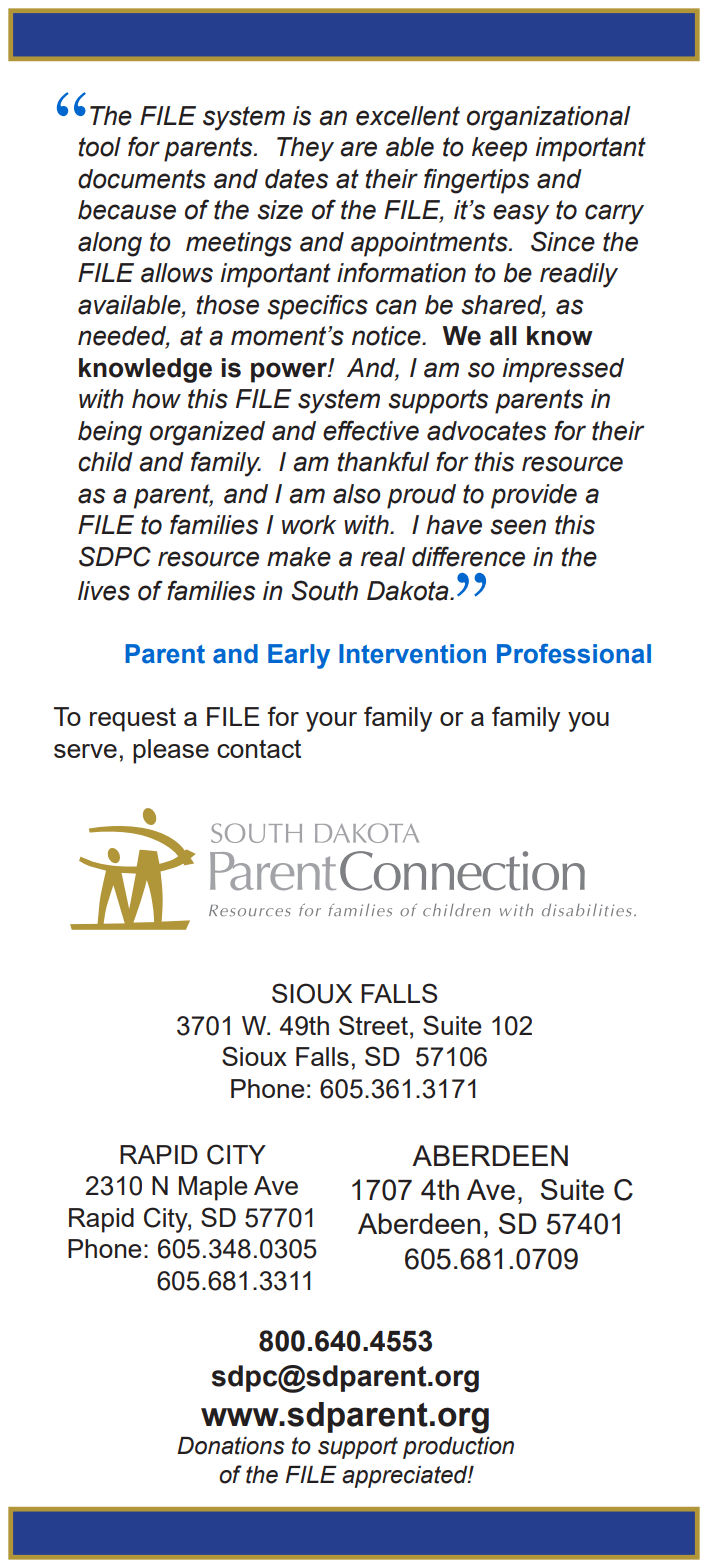 The width and height of the screenshot is (708, 1568). What do you see at coordinates (142, 179) in the screenshot?
I see `documents` at bounding box center [142, 179].
